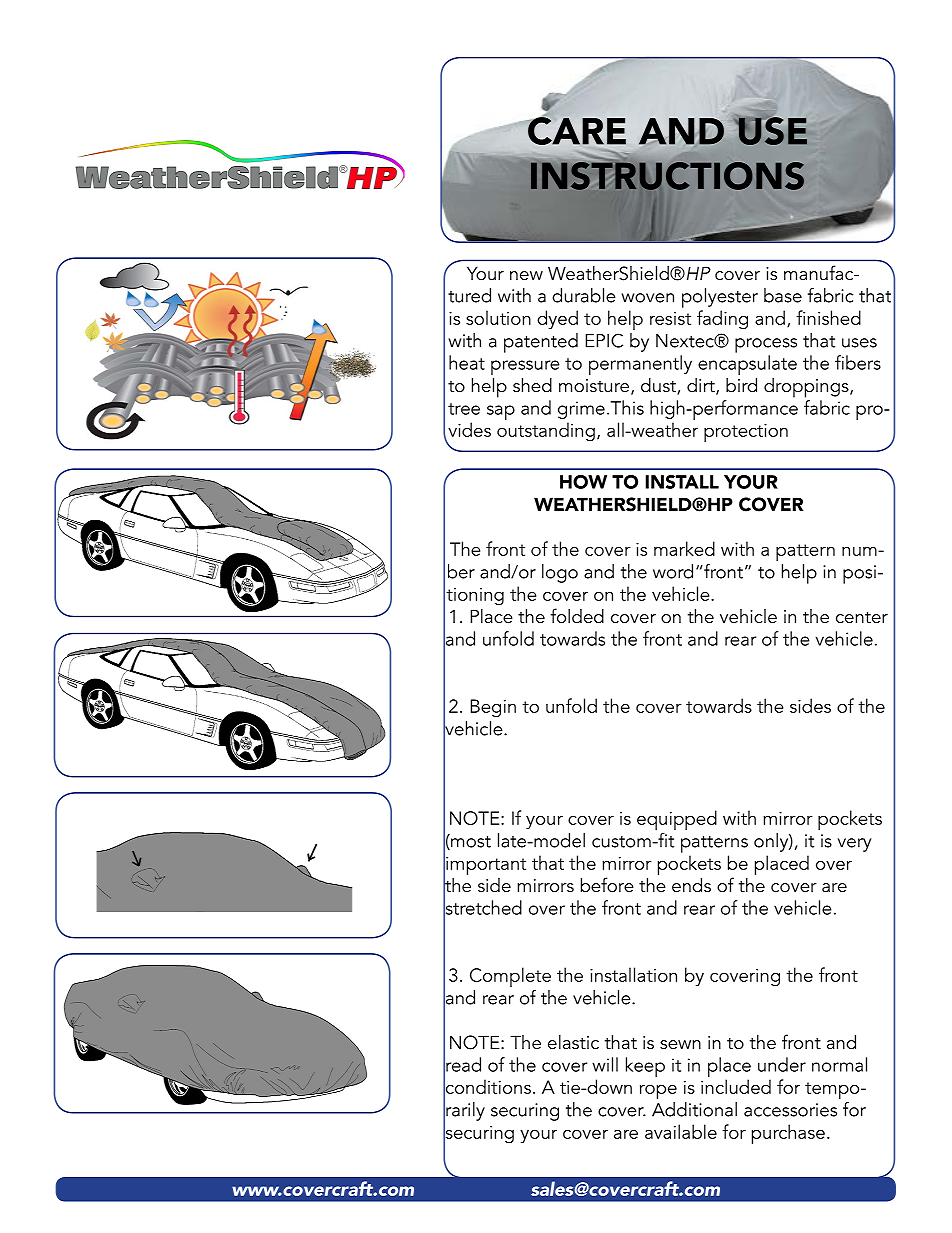 This screenshot has width=952, height=1233. Describe the element at coordinates (573, 1042) in the screenshot. I see `elastic` at that location.
